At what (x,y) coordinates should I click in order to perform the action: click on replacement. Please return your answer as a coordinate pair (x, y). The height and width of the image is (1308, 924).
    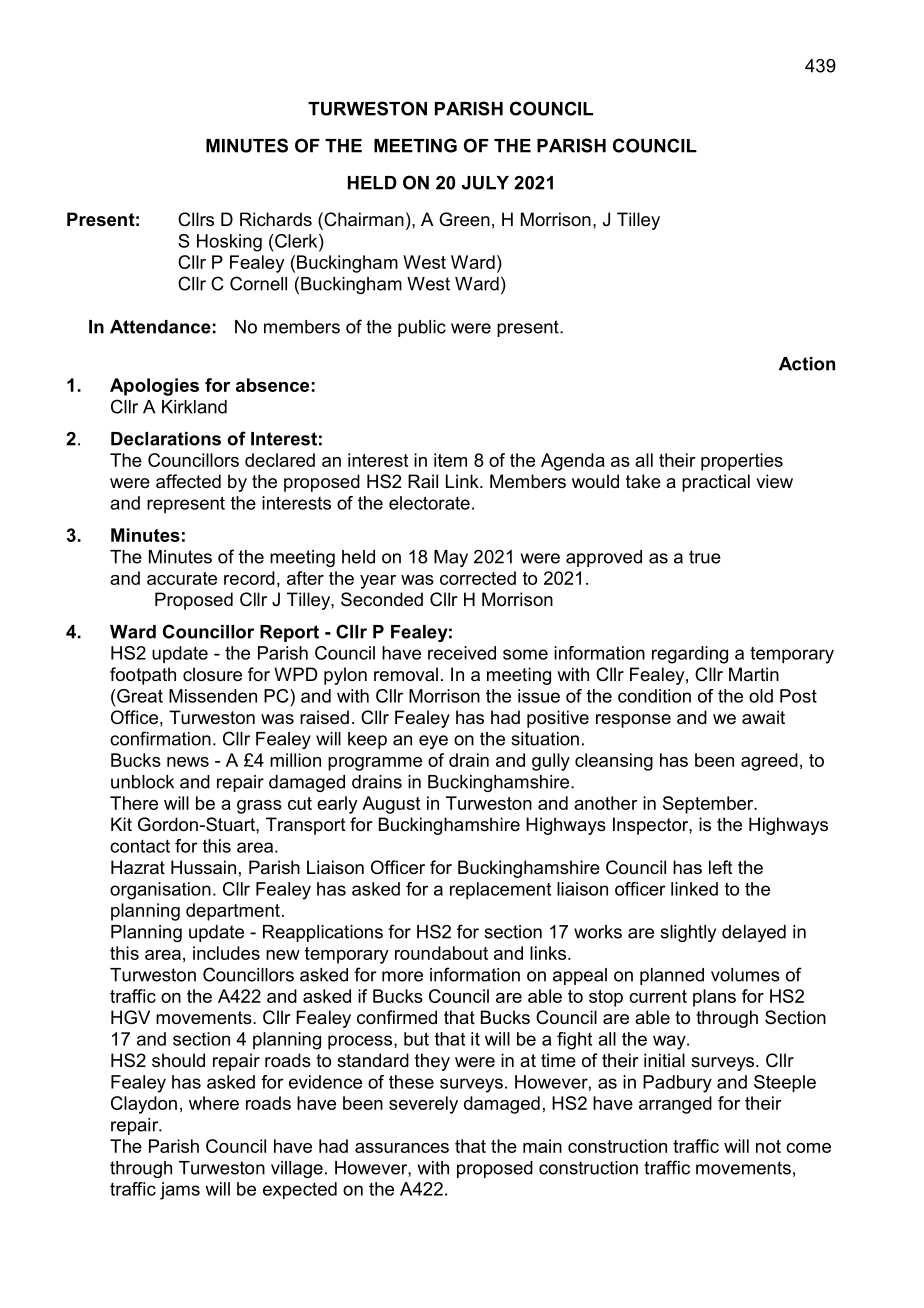
    Looking at the image, I should click on (500, 891).
